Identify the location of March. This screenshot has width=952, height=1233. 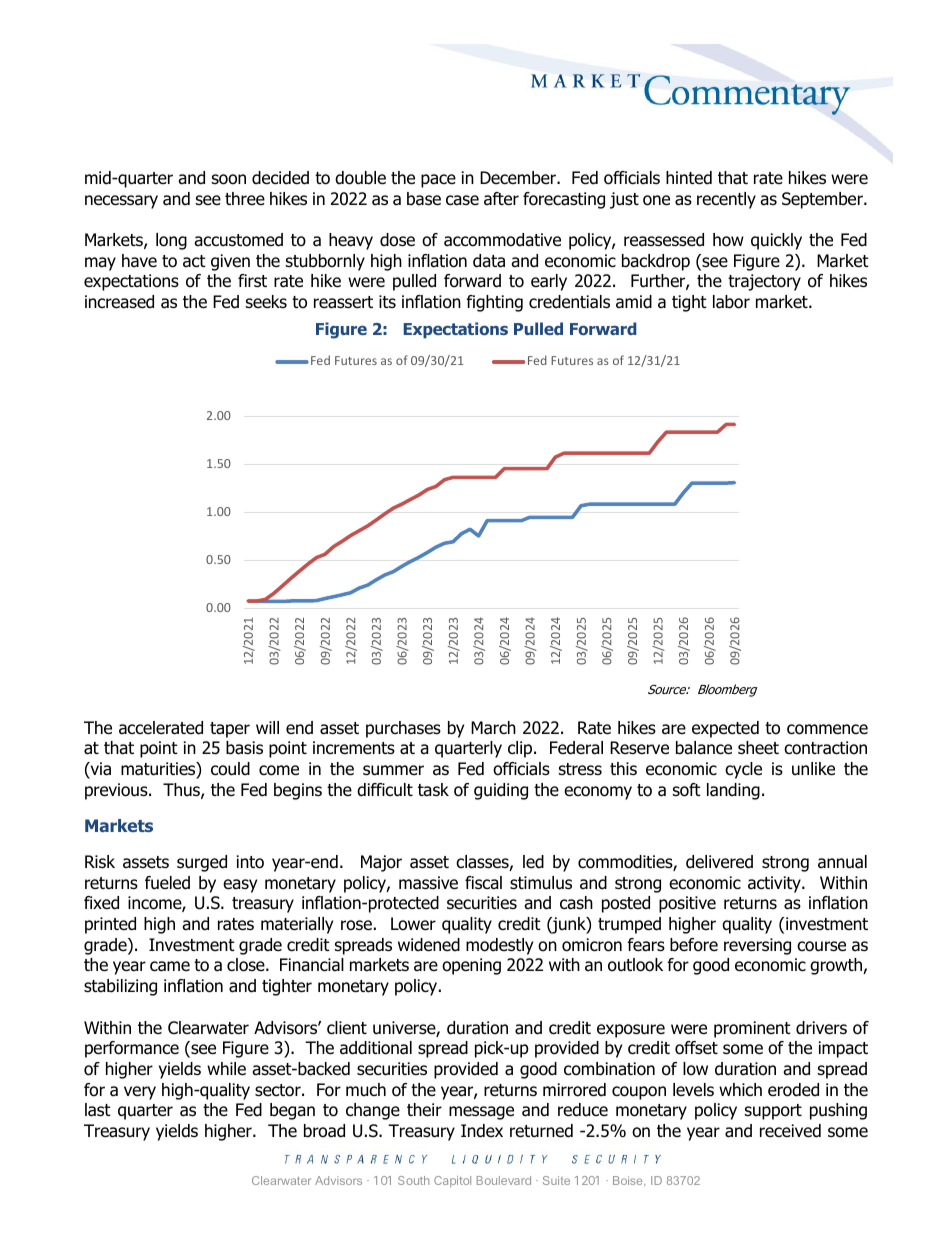
(493, 728).
